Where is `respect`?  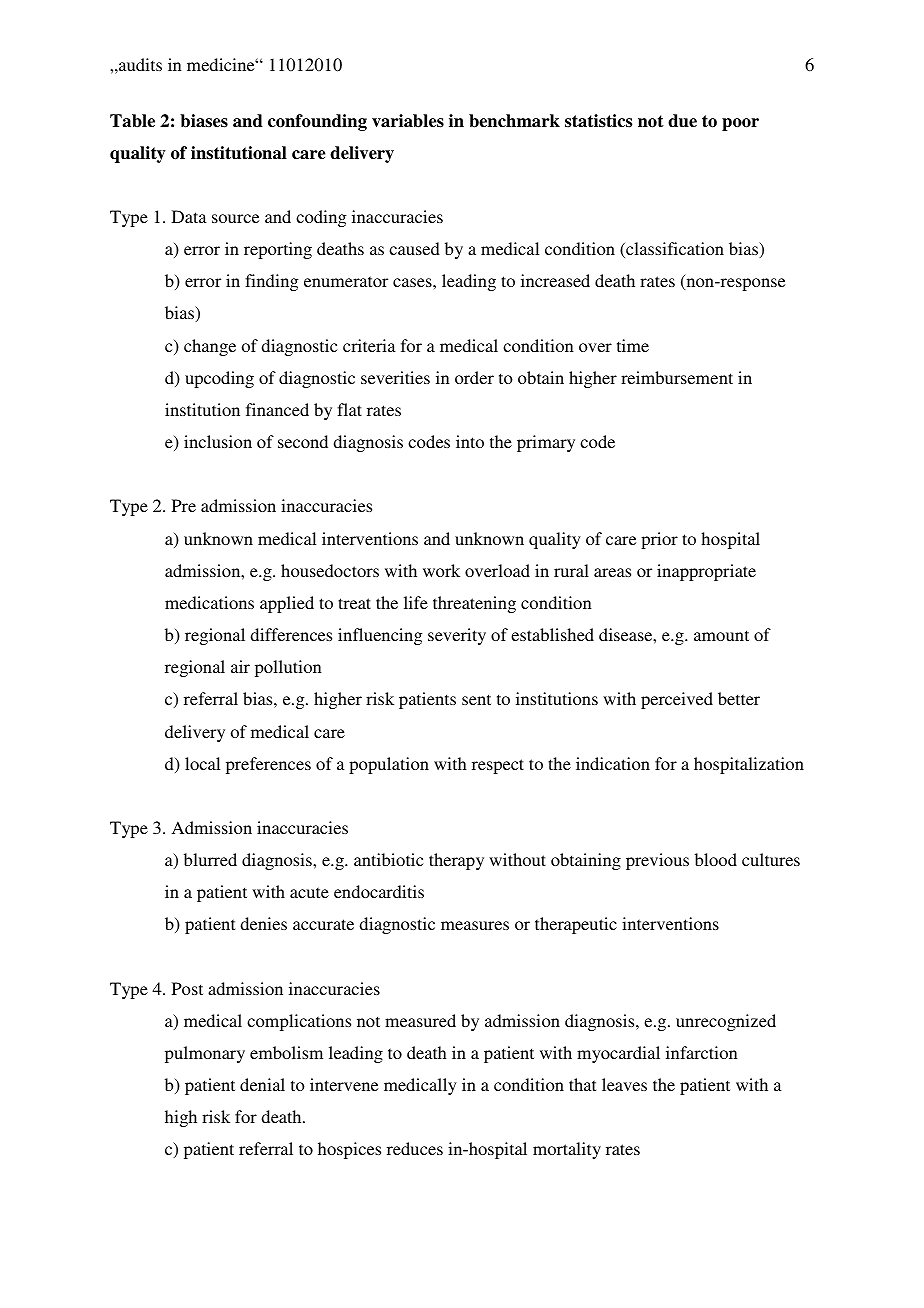
respect is located at coordinates (498, 766).
